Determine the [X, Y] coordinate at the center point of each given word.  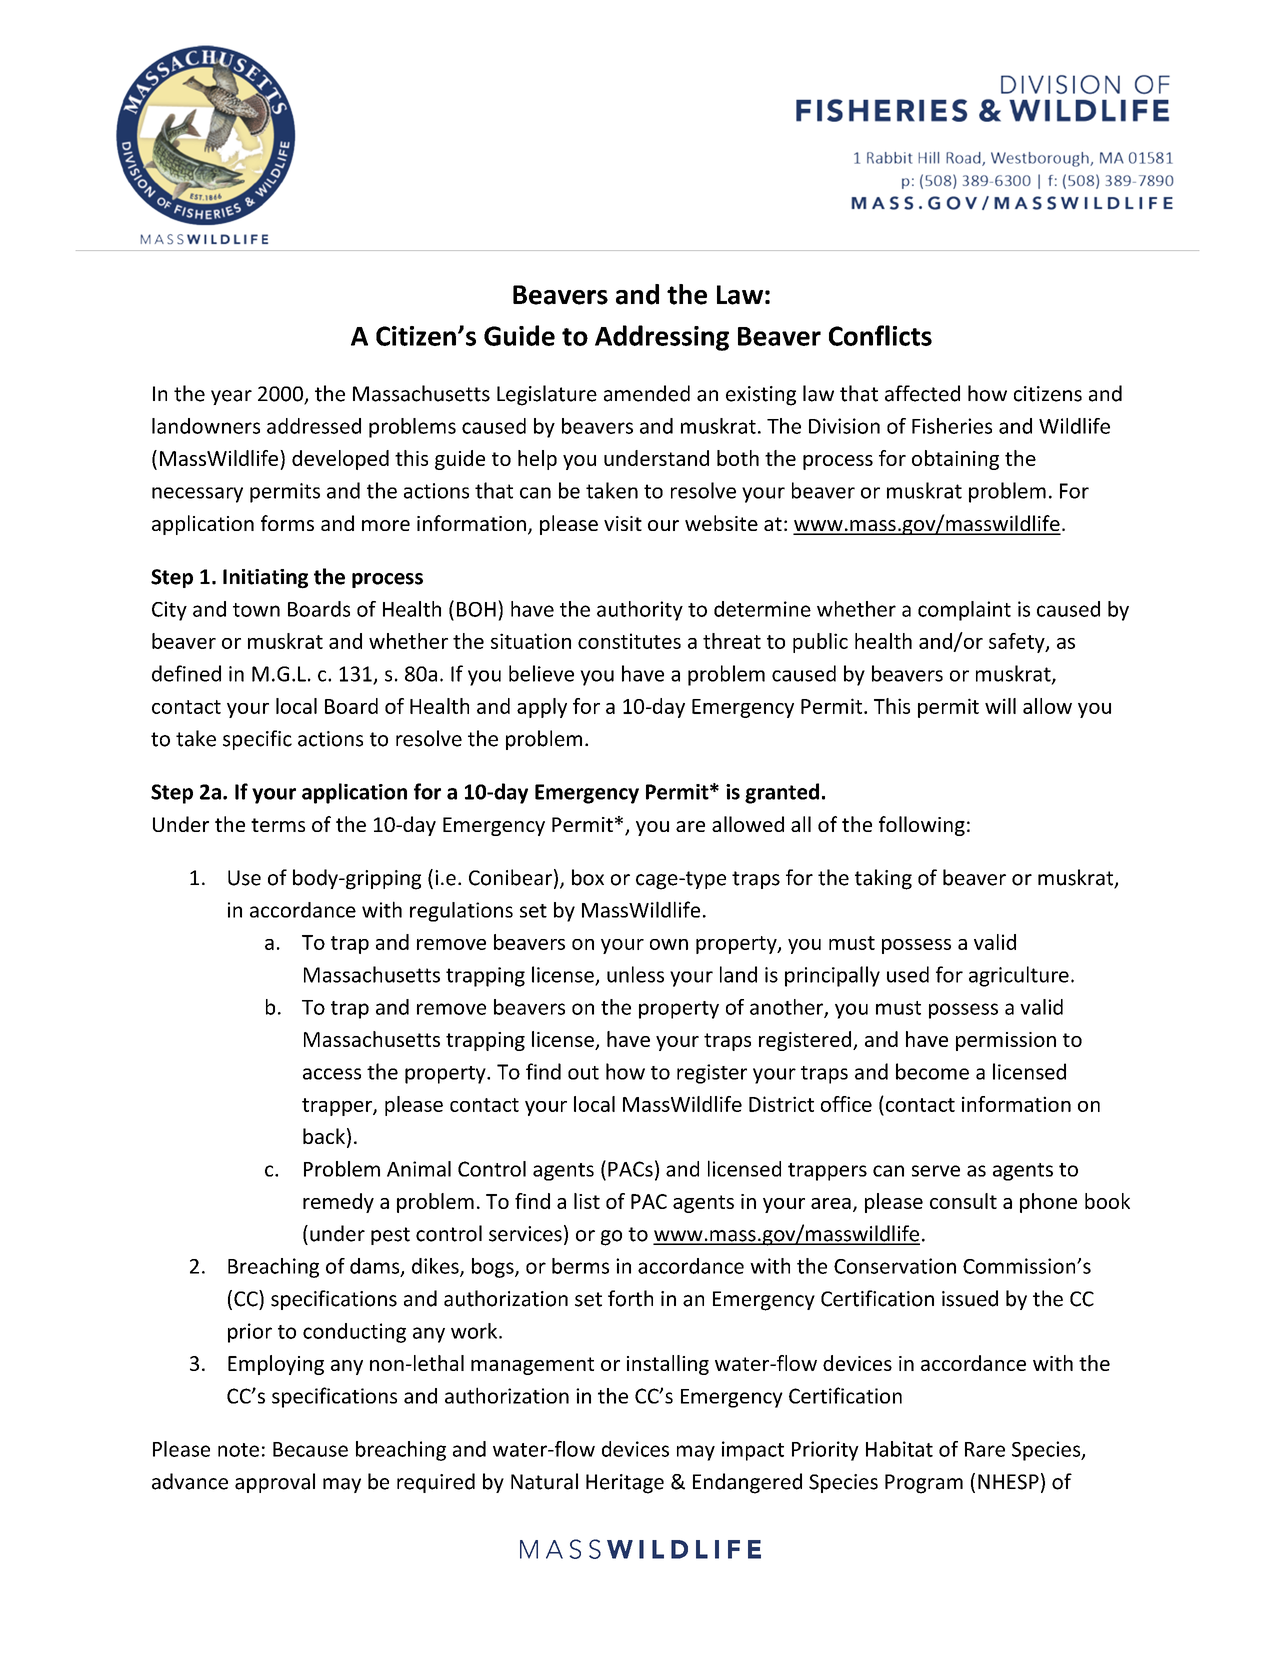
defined [186, 673]
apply [542, 708]
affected [922, 393]
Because [310, 1449]
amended [647, 393]
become [932, 1071]
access [332, 1074]
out [583, 1073]
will [1000, 706]
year [231, 397]
